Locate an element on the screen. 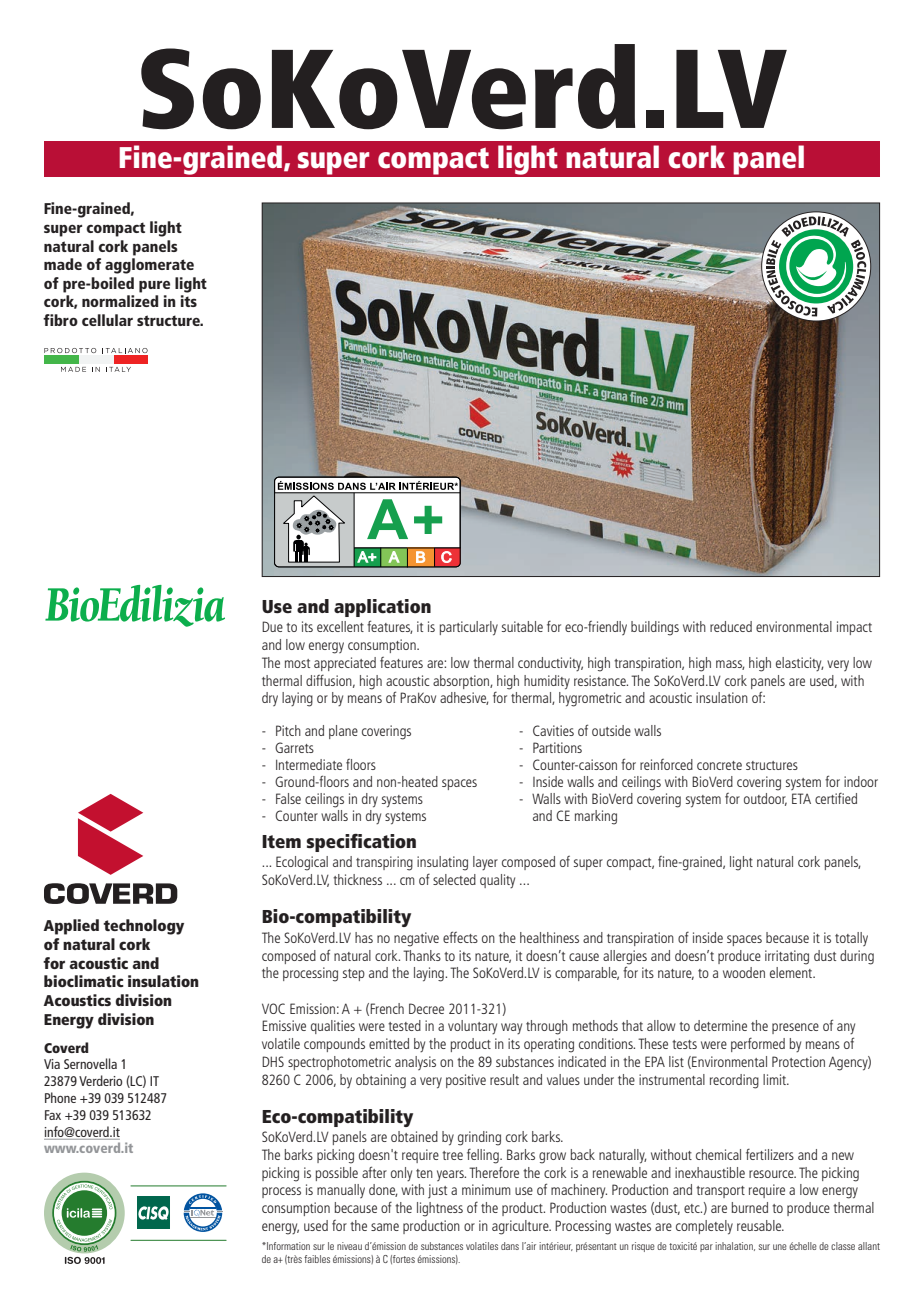 Image resolution: width=924 pixels, height=1308 pixels. Pitch is located at coordinates (288, 730).
